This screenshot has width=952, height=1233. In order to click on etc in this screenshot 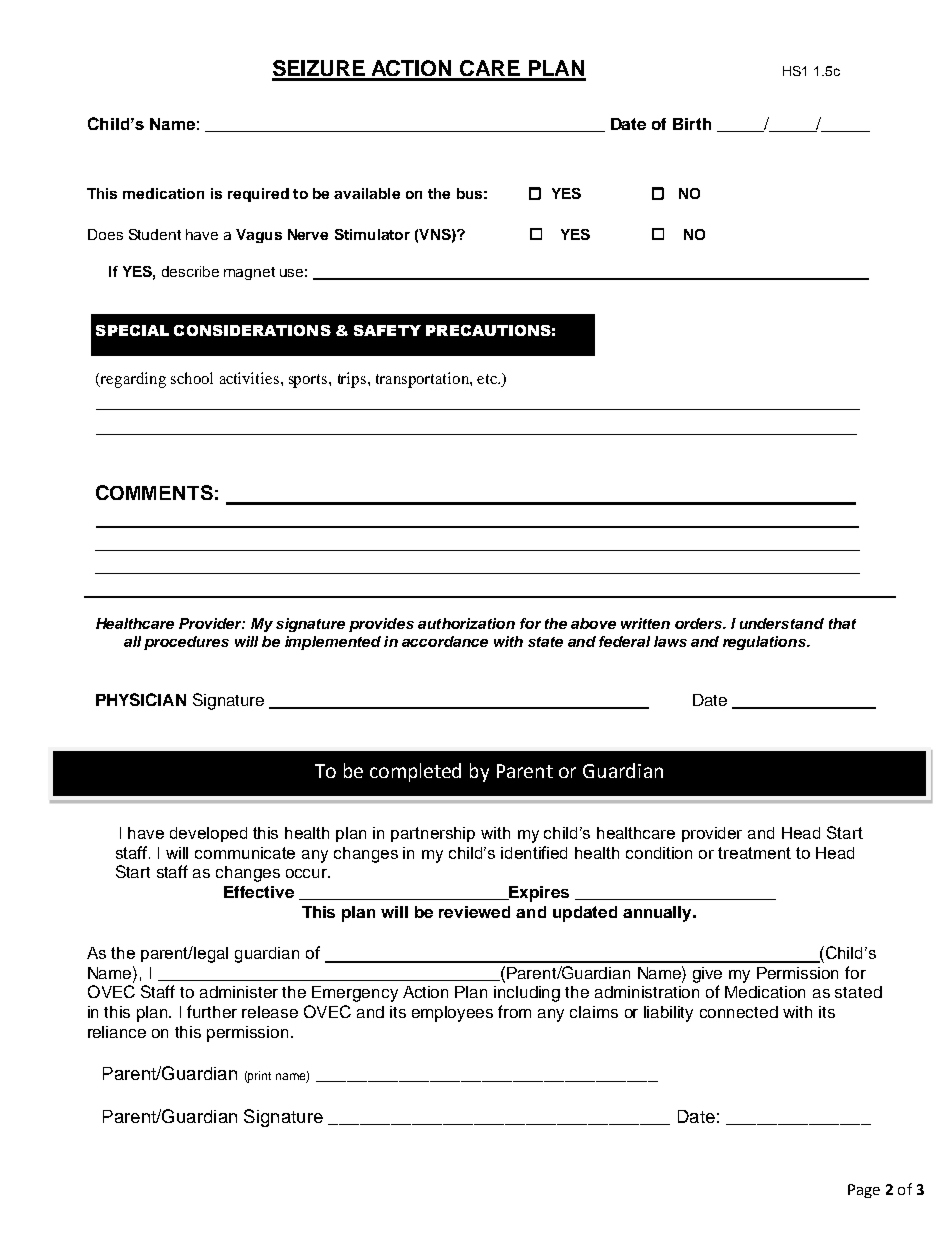, I will do `click(488, 379)`.
